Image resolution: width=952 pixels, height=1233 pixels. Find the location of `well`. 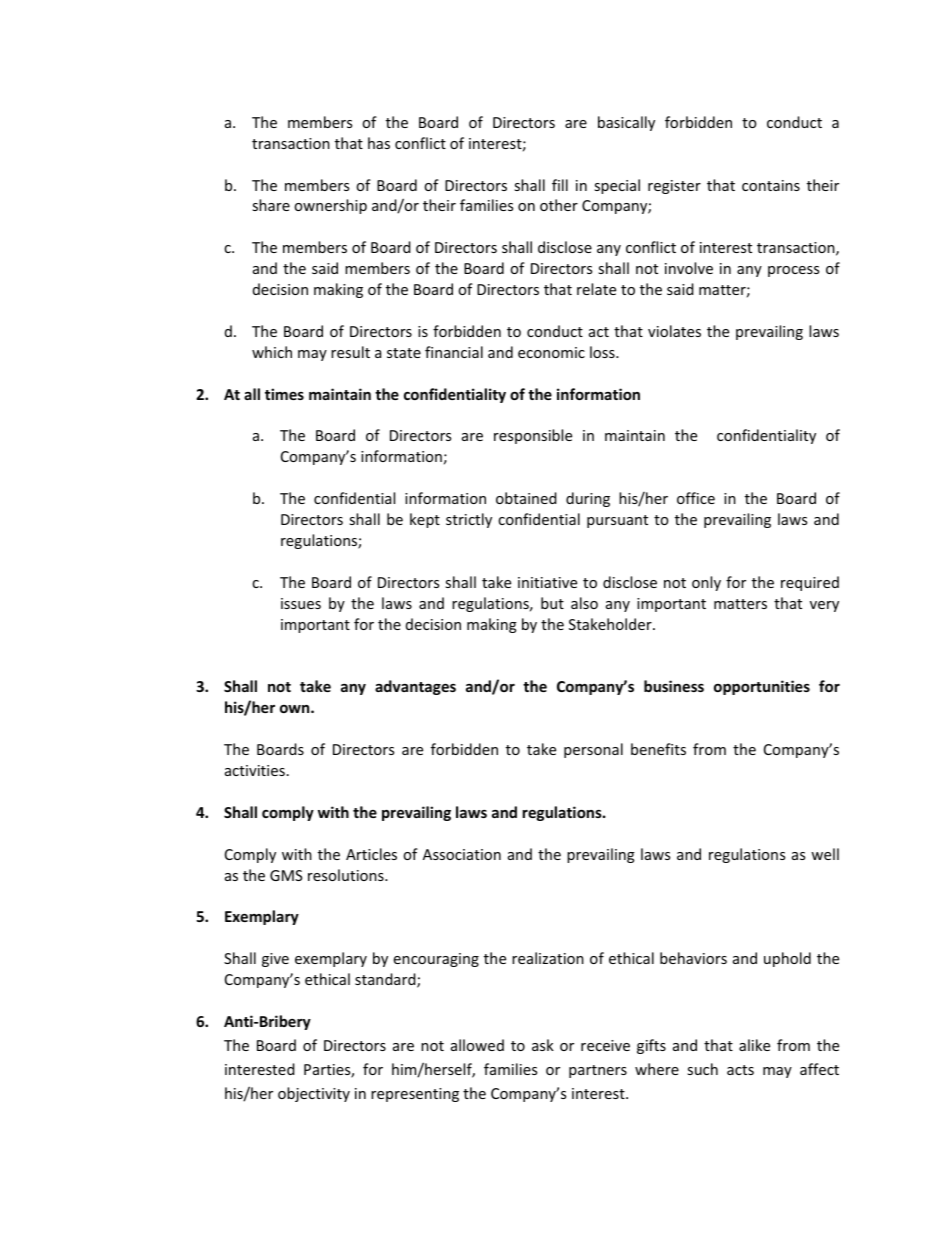

well is located at coordinates (825, 854).
